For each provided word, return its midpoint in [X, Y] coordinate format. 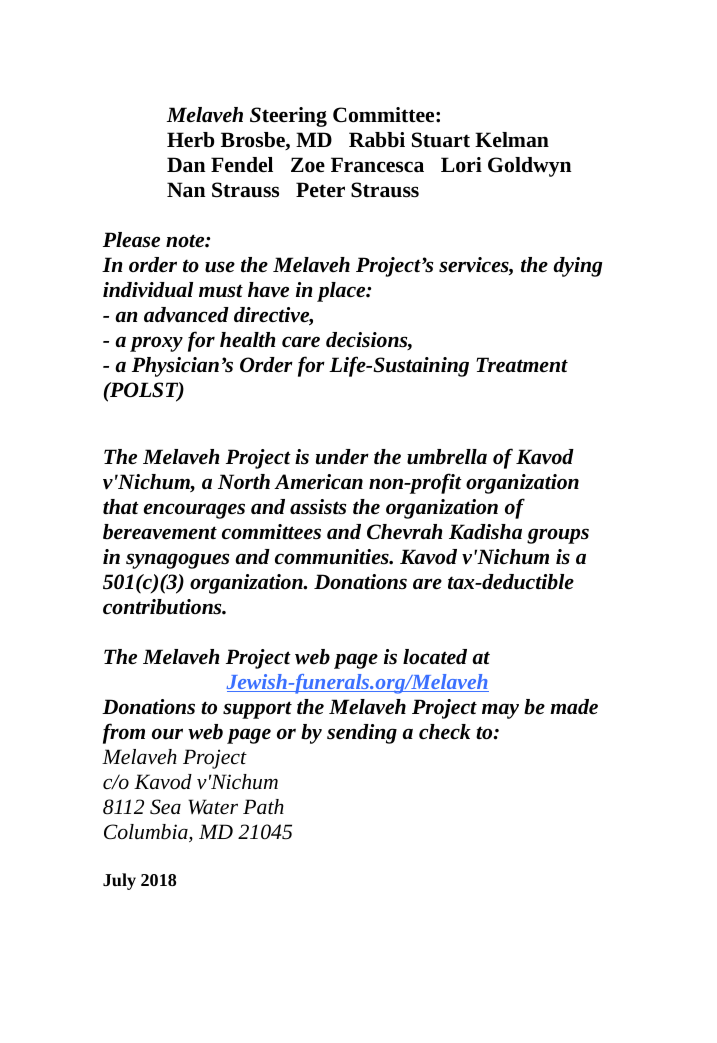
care [301, 341]
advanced [186, 315]
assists [318, 507]
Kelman [512, 140]
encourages [194, 511]
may [500, 711]
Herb [190, 140]
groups [558, 536]
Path [263, 806]
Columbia [147, 833]
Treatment [522, 365]
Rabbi [377, 140]
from [124, 733]
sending [362, 734]
